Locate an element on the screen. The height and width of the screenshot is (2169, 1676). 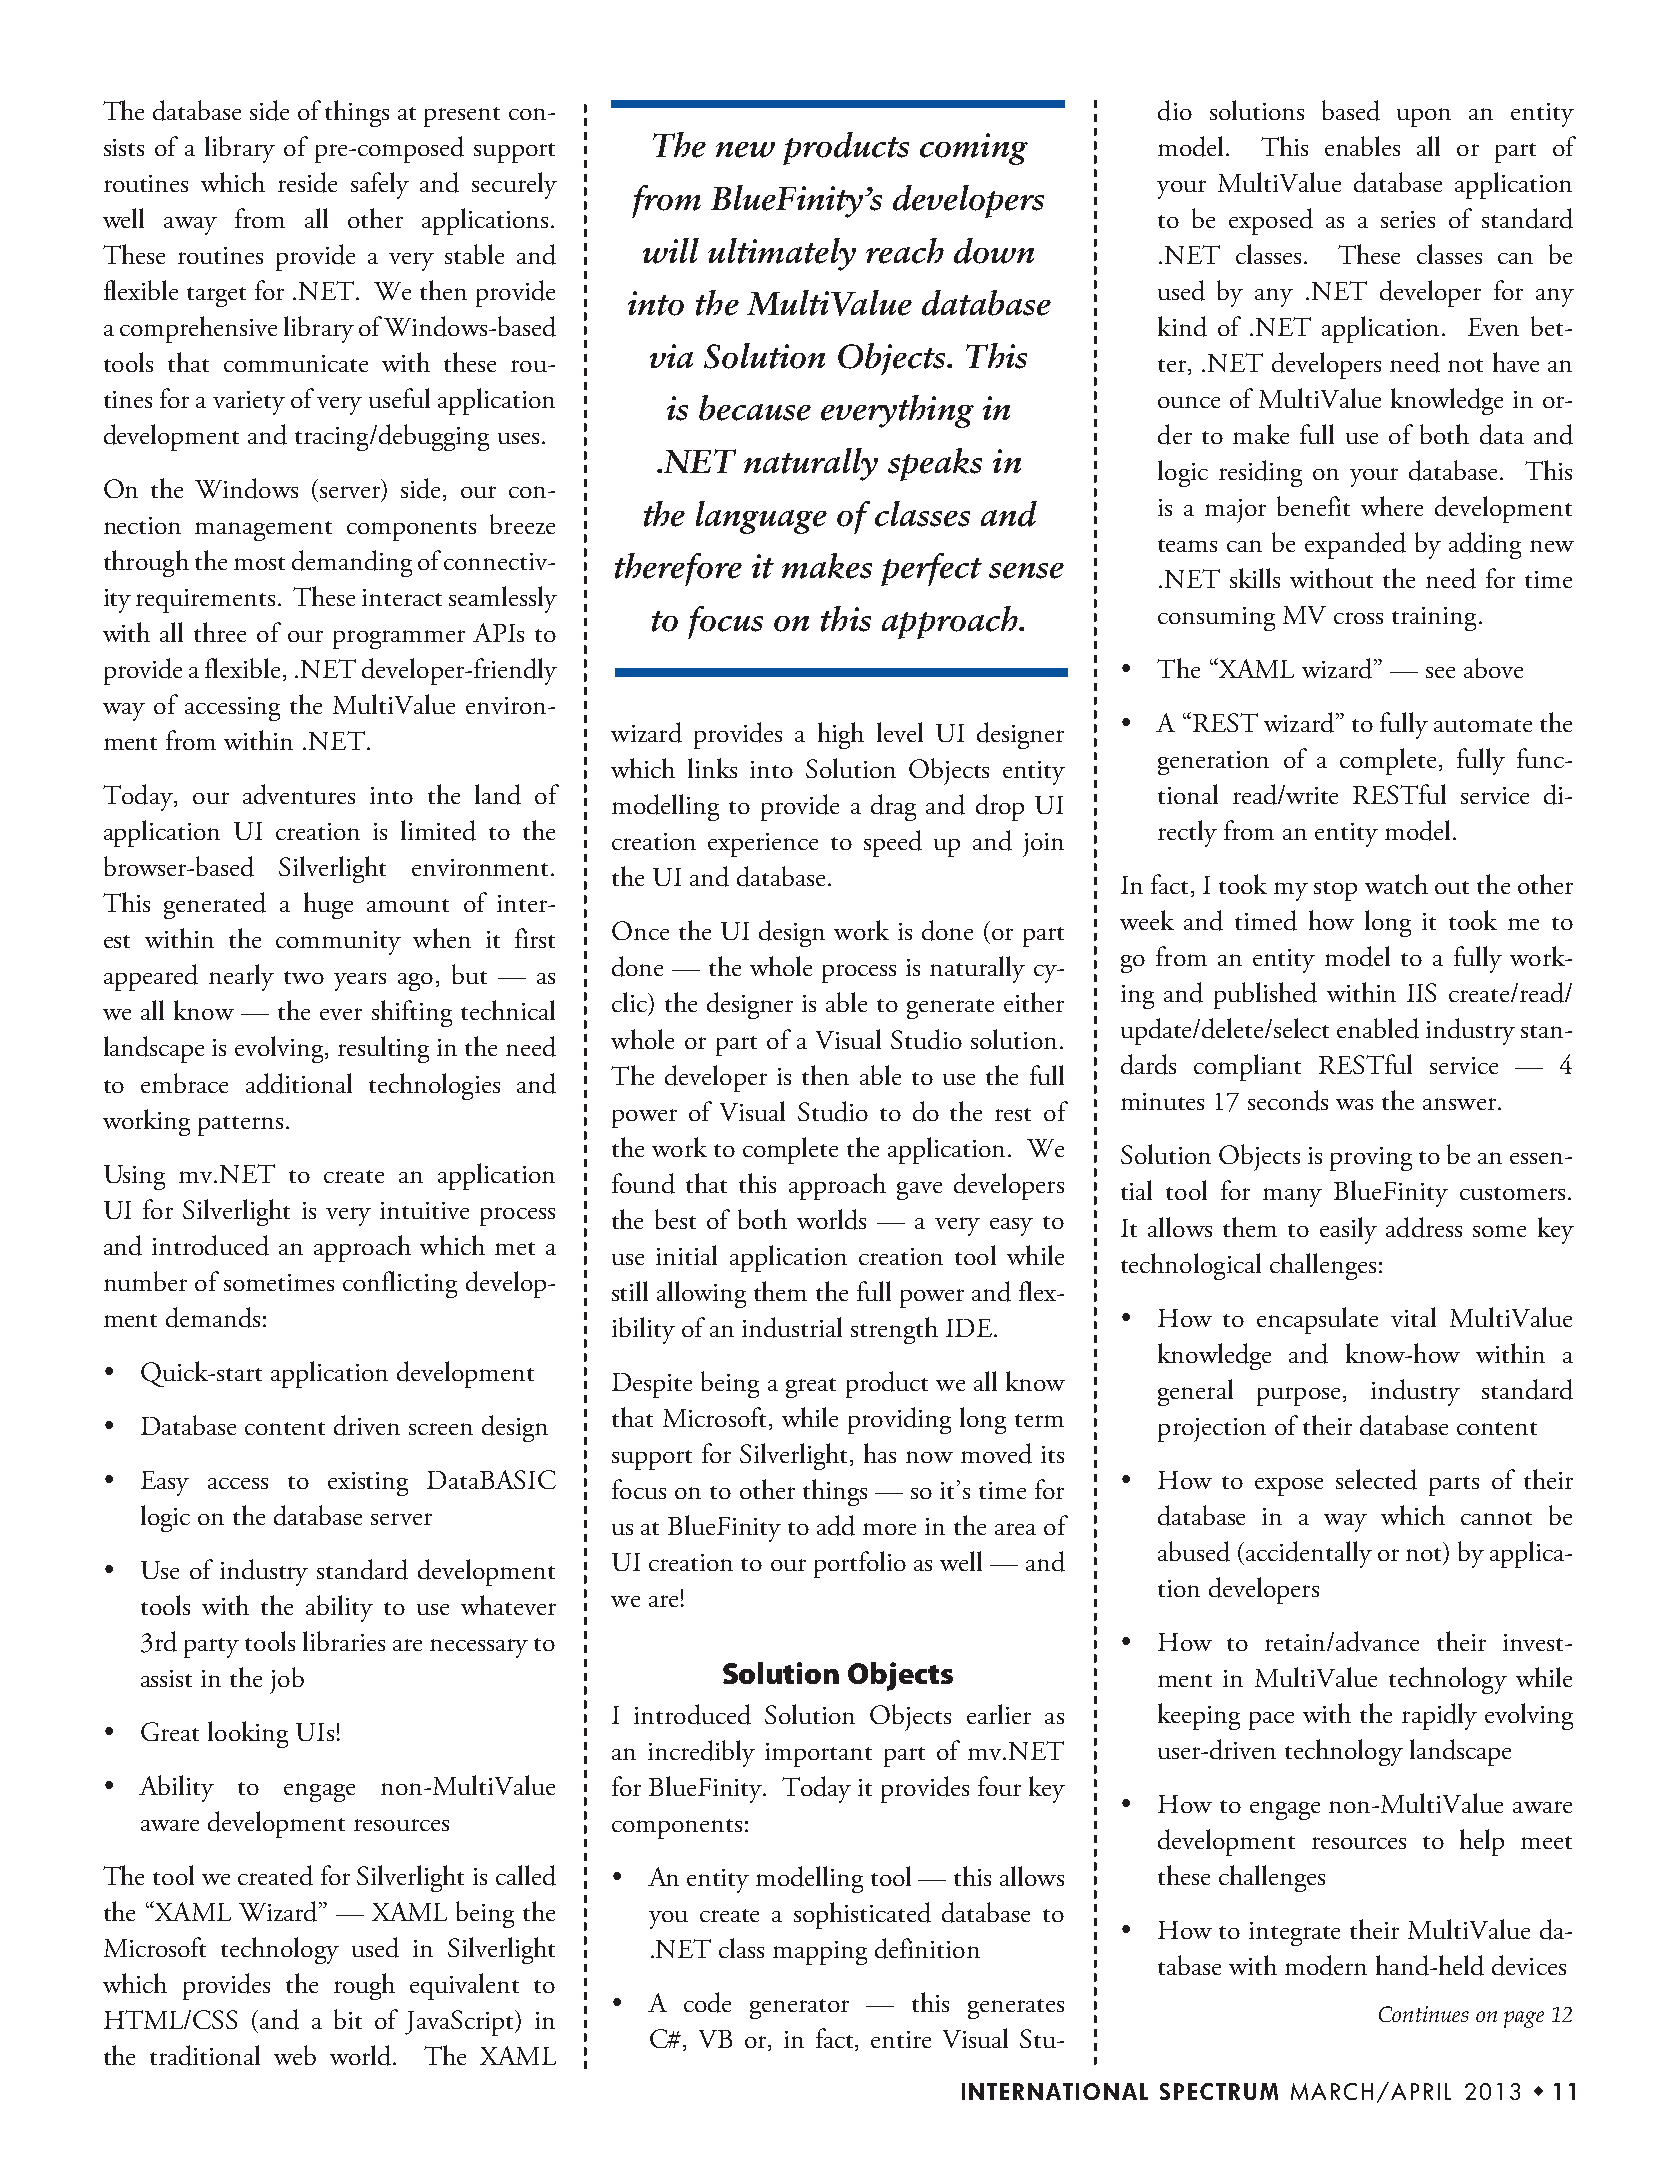
bit is located at coordinates (348, 2019).
